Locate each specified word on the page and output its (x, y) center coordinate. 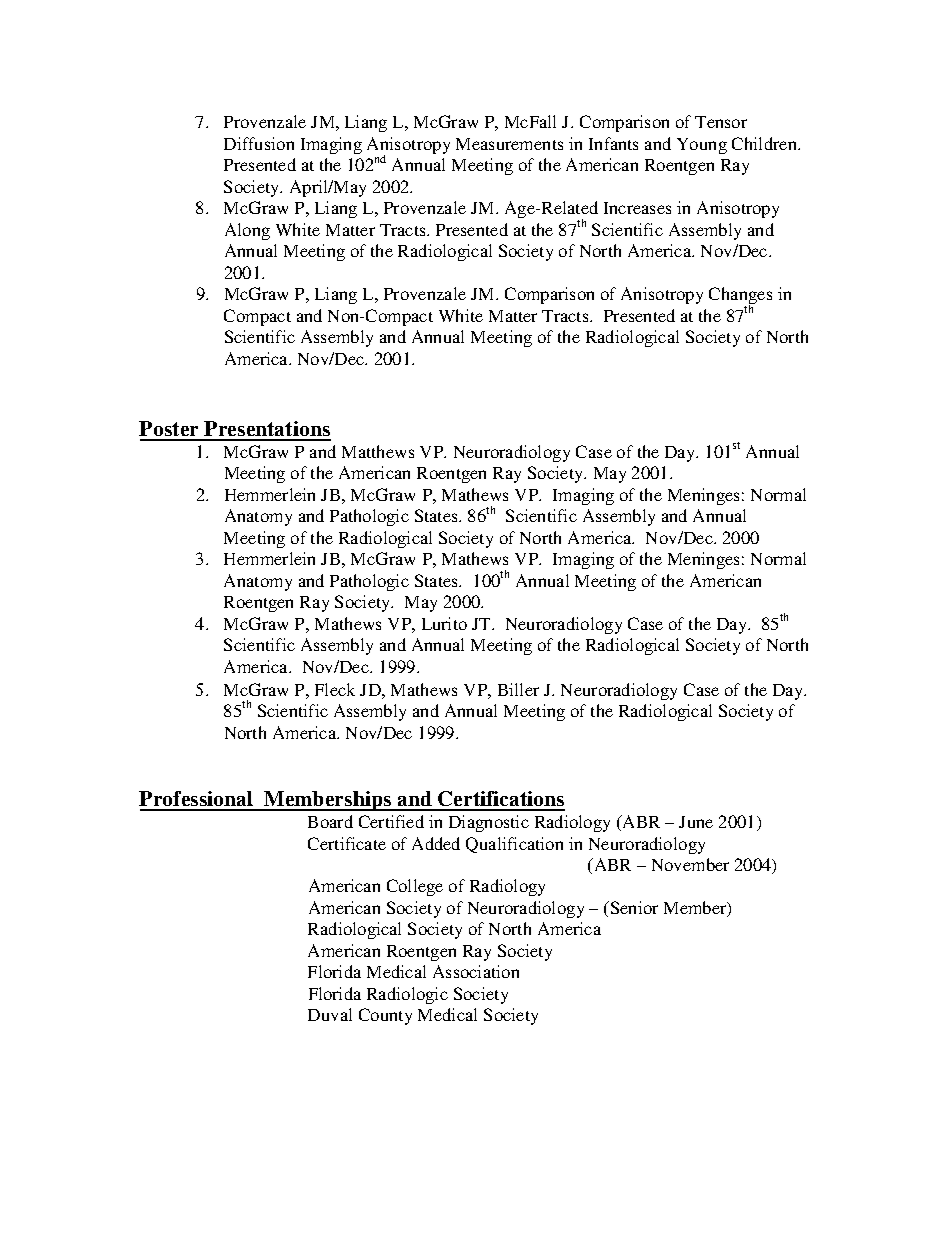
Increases (637, 208)
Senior (633, 907)
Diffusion (259, 143)
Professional (197, 800)
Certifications (501, 800)
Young (702, 146)
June (696, 822)
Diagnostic (489, 823)
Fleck (335, 689)
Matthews (378, 451)
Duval (330, 1014)
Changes (740, 297)
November (690, 864)
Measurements (509, 144)
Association (476, 971)
